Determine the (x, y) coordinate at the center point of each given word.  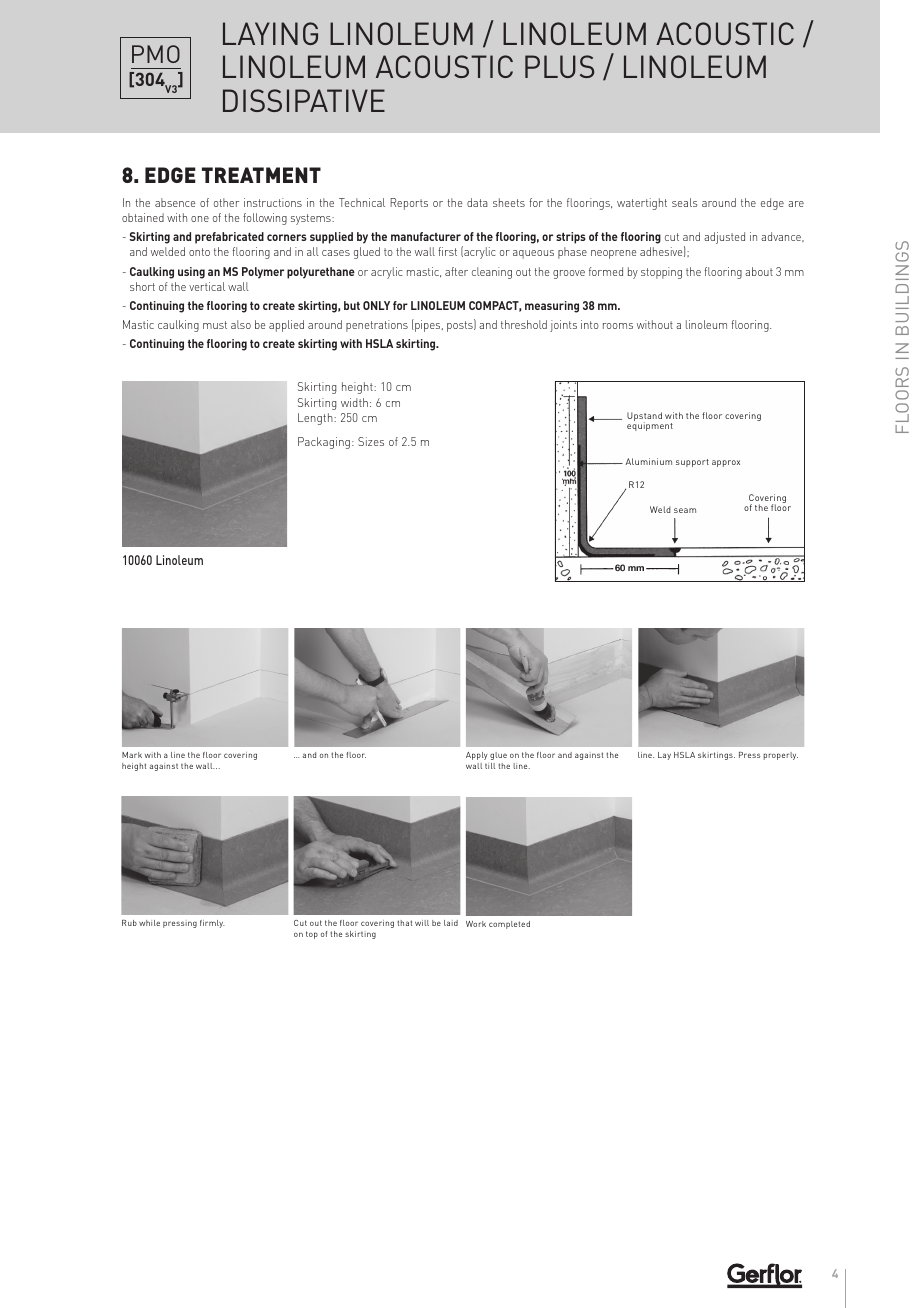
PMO (156, 54)
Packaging (324, 443)
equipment (650, 426)
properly (781, 756)
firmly (212, 924)
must (215, 325)
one (200, 219)
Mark (132, 755)
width (354, 402)
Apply (477, 756)
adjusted (724, 238)
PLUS (559, 66)
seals (685, 202)
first (447, 251)
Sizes (371, 441)
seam (685, 510)
